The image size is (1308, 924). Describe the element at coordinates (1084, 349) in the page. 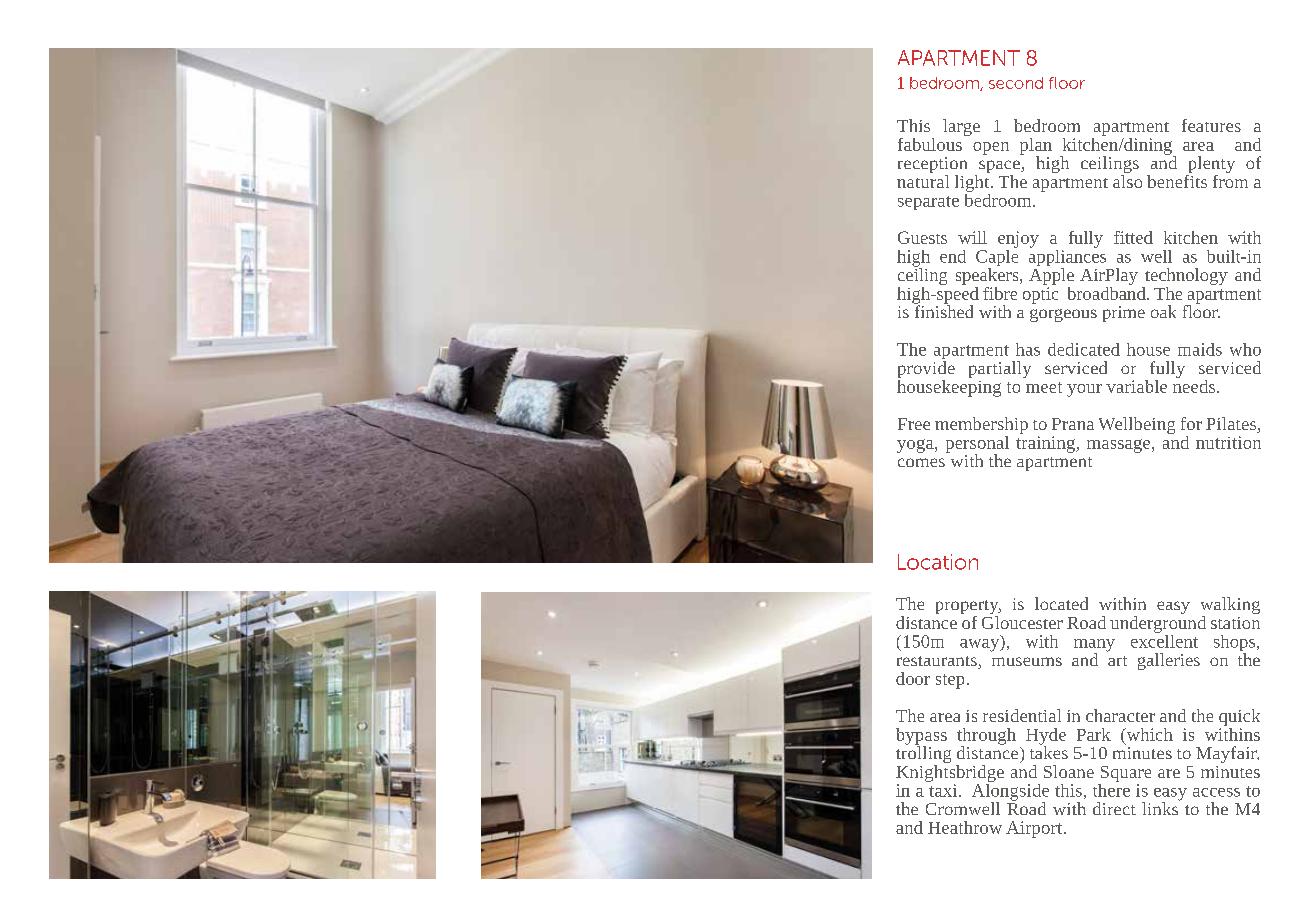

I see `dedicated` at that location.
